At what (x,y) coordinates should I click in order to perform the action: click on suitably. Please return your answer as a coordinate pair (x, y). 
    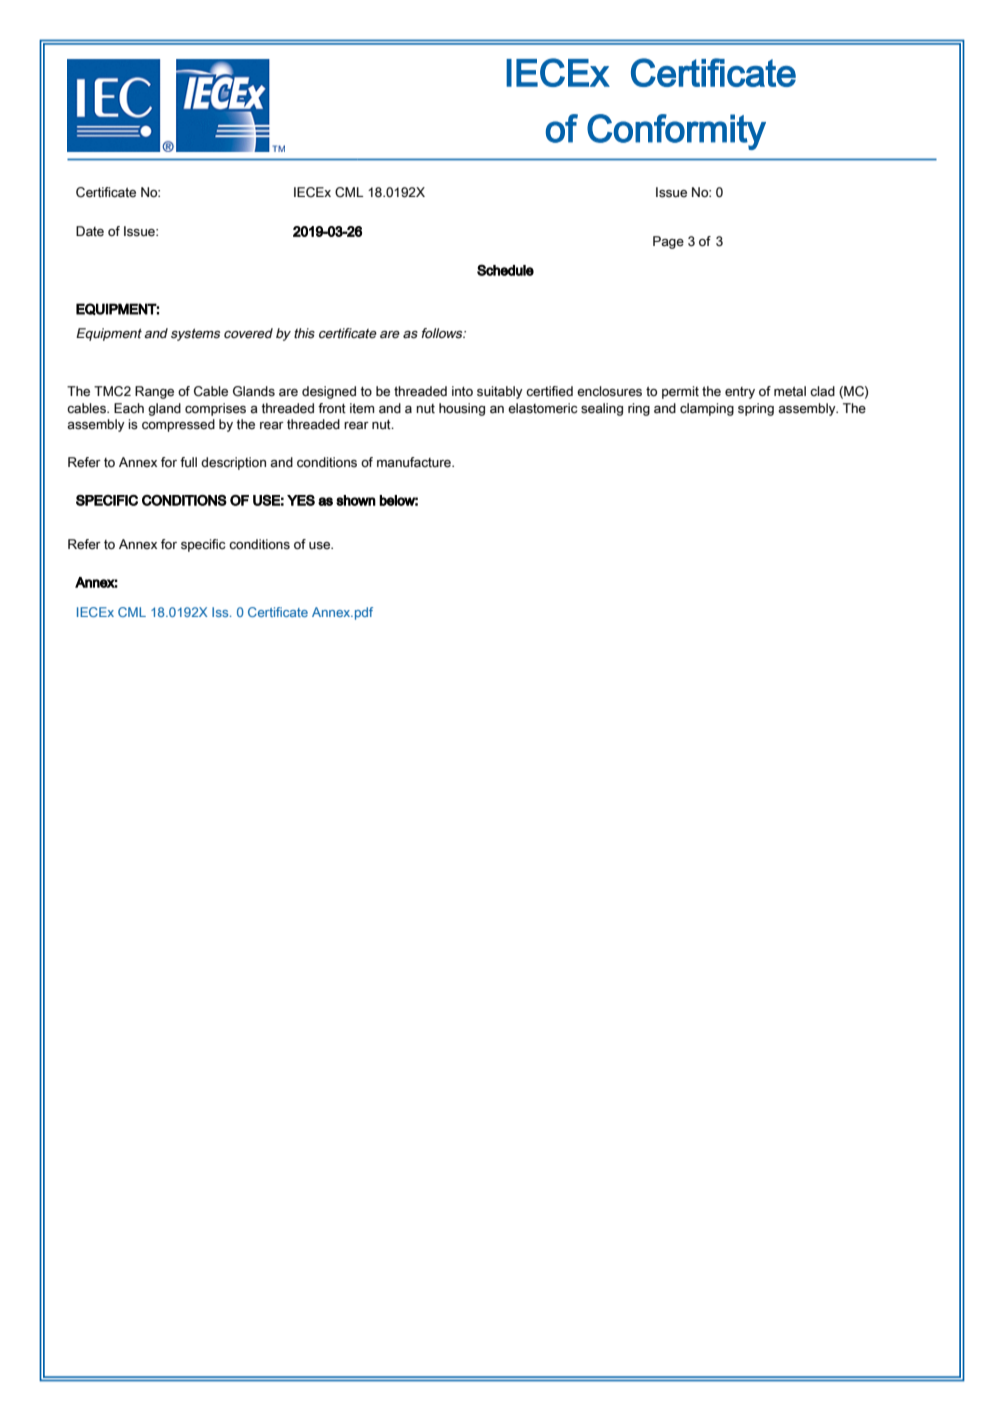
    Looking at the image, I should click on (500, 392).
